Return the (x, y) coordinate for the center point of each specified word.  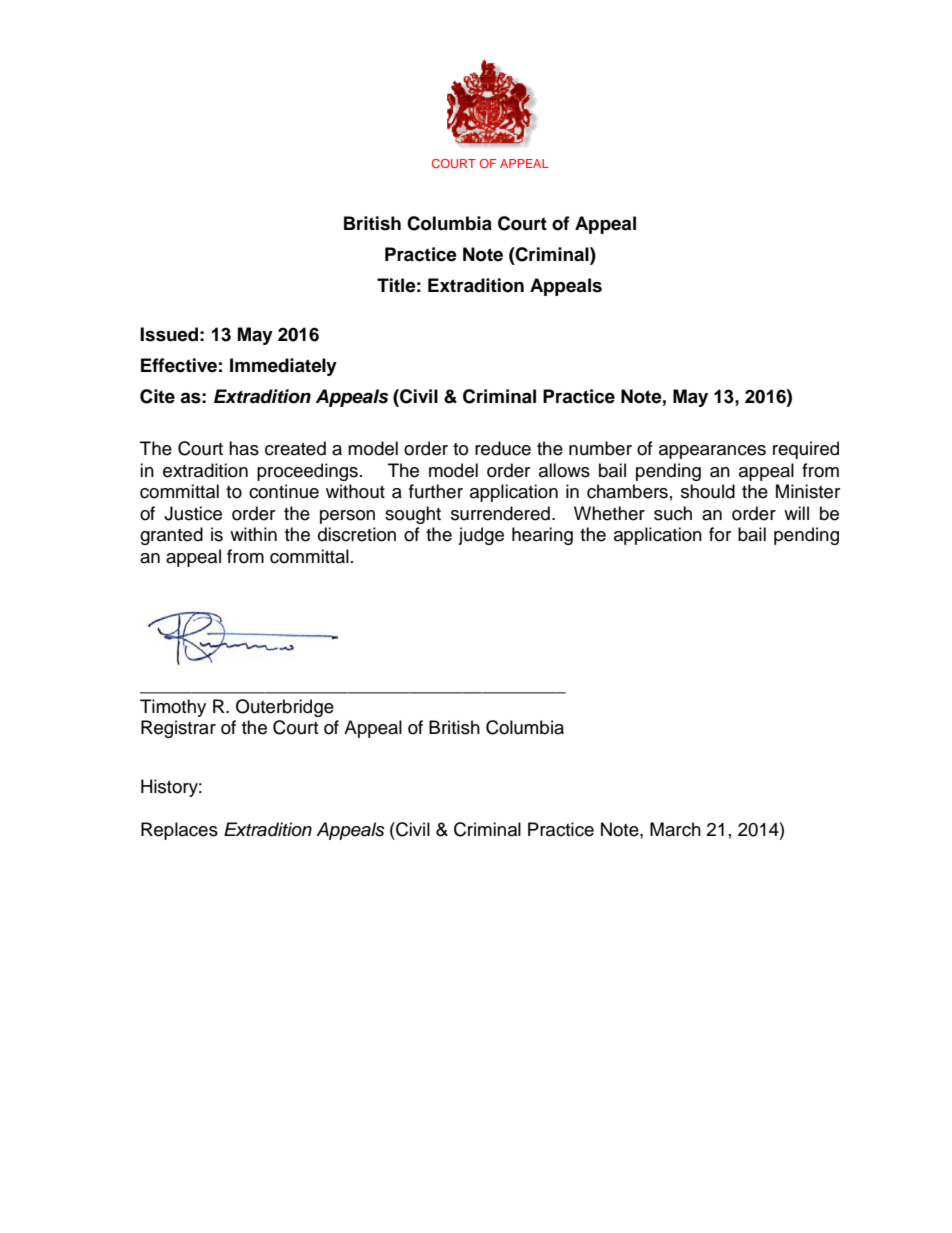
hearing (542, 536)
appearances (712, 452)
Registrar (178, 729)
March (675, 829)
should (708, 491)
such (673, 513)
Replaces (179, 831)
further (436, 491)
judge (481, 536)
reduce (503, 448)
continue (284, 491)
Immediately (283, 367)
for (720, 534)
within (253, 534)
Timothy (173, 708)
